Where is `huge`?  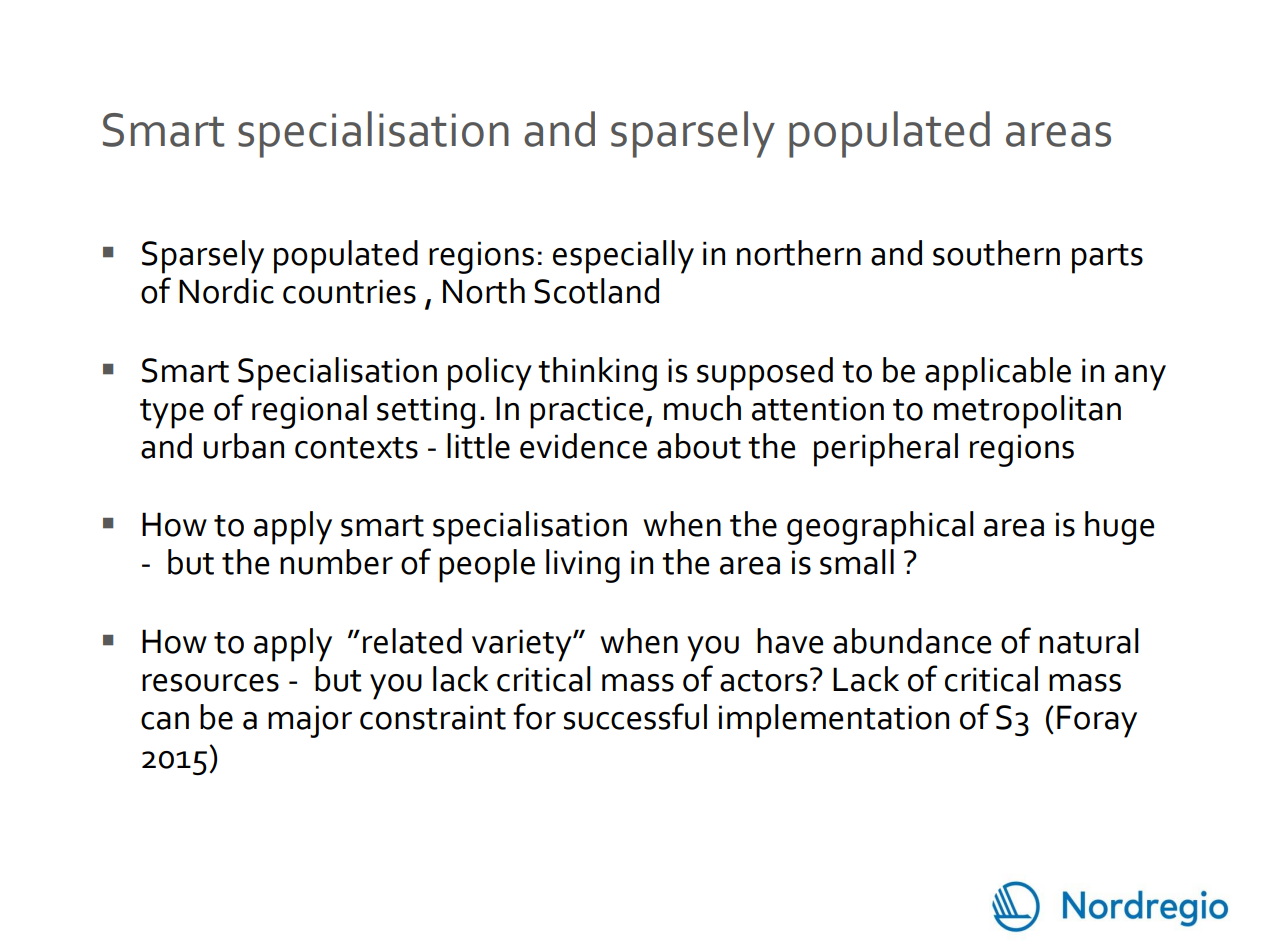
huge is located at coordinates (1119, 528).
